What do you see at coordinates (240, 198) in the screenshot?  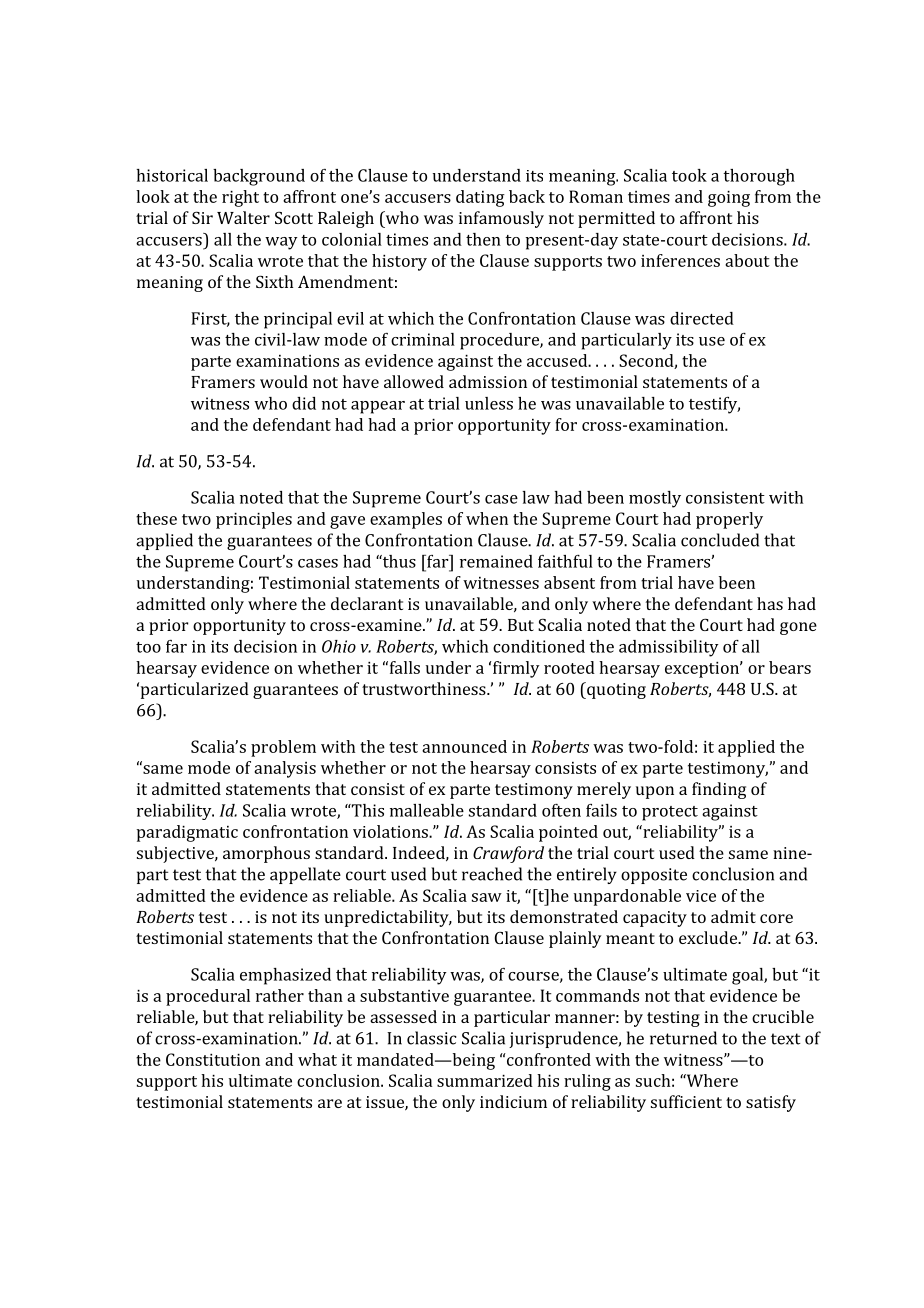 I see `right` at bounding box center [240, 198].
